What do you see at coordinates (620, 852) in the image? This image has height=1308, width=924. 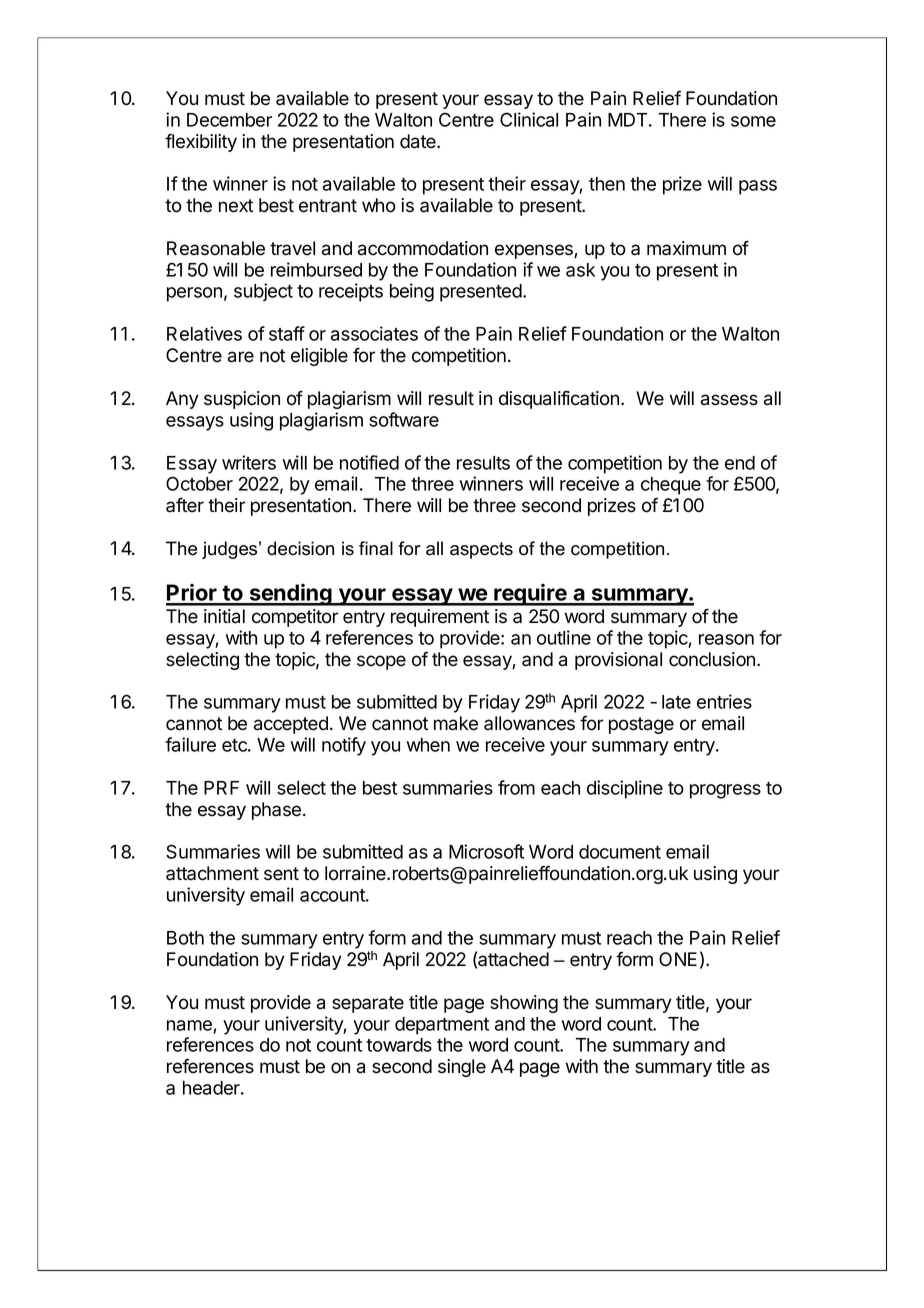 I see `document` at bounding box center [620, 852].
